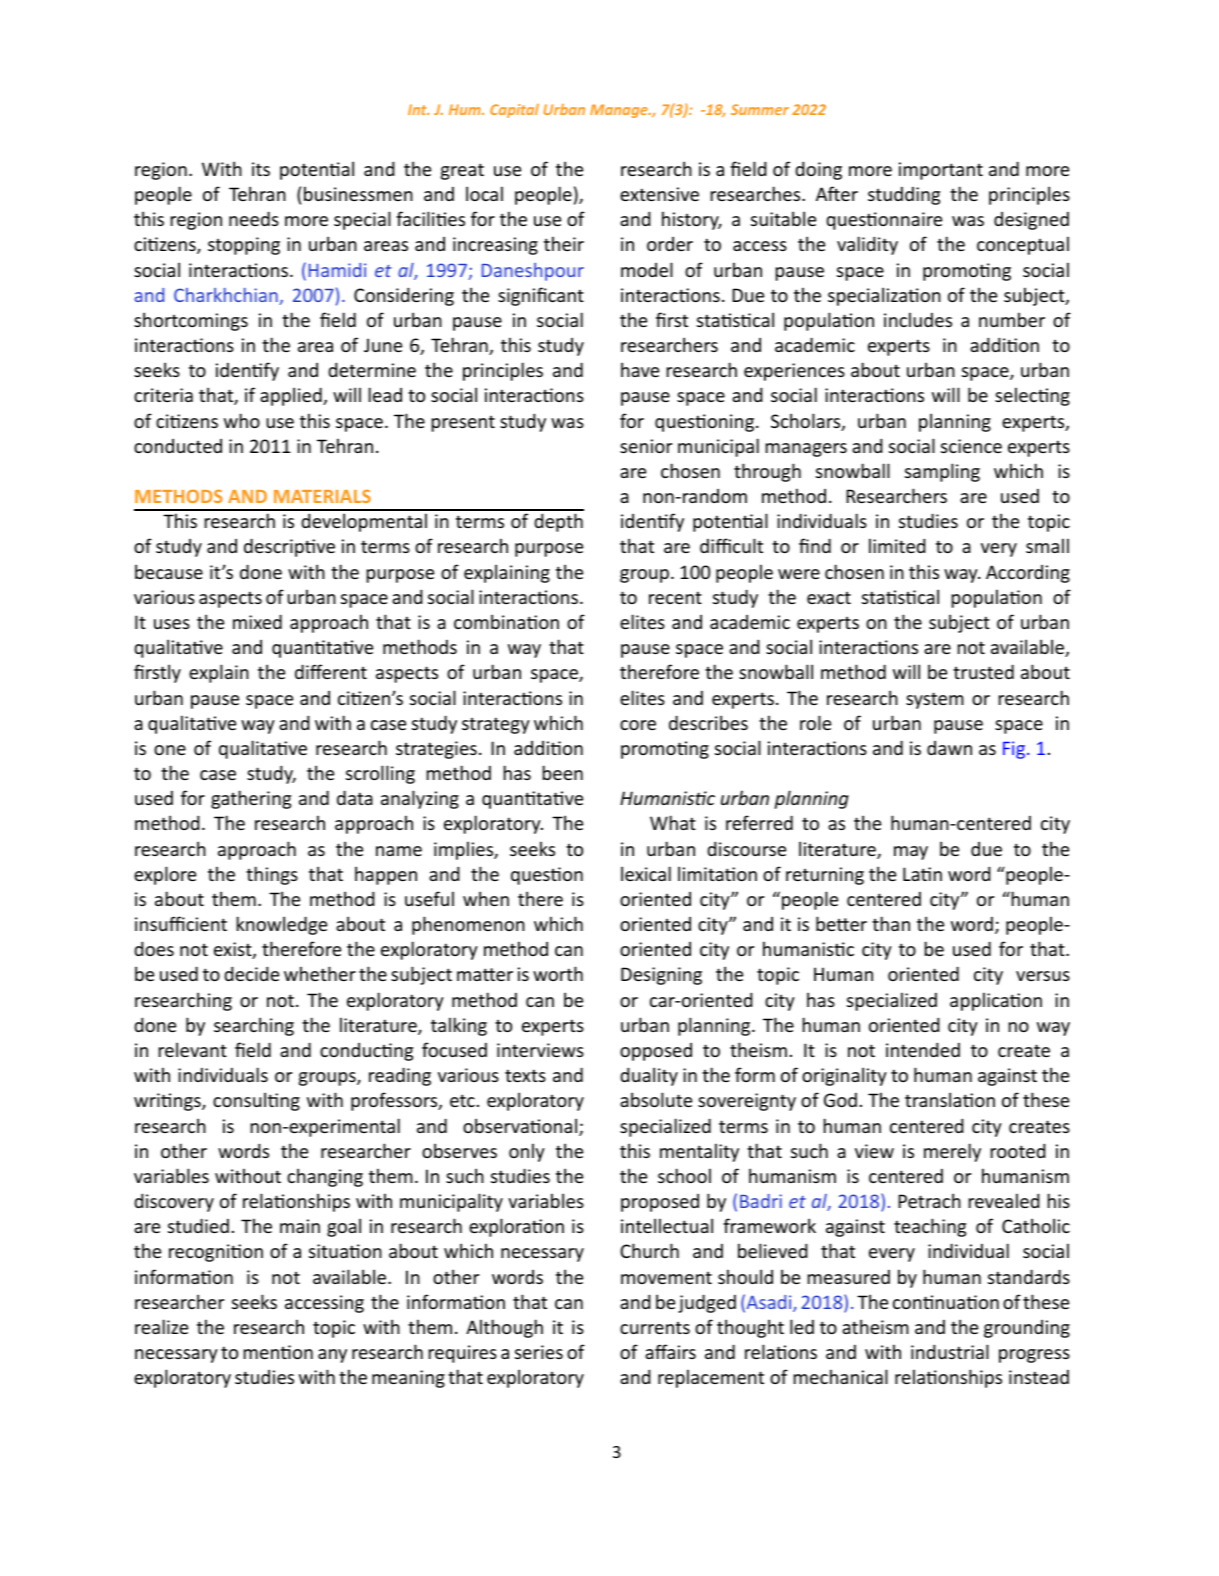 The width and height of the image is (1219, 1576). What do you see at coordinates (659, 194) in the image?
I see `extensive` at bounding box center [659, 194].
